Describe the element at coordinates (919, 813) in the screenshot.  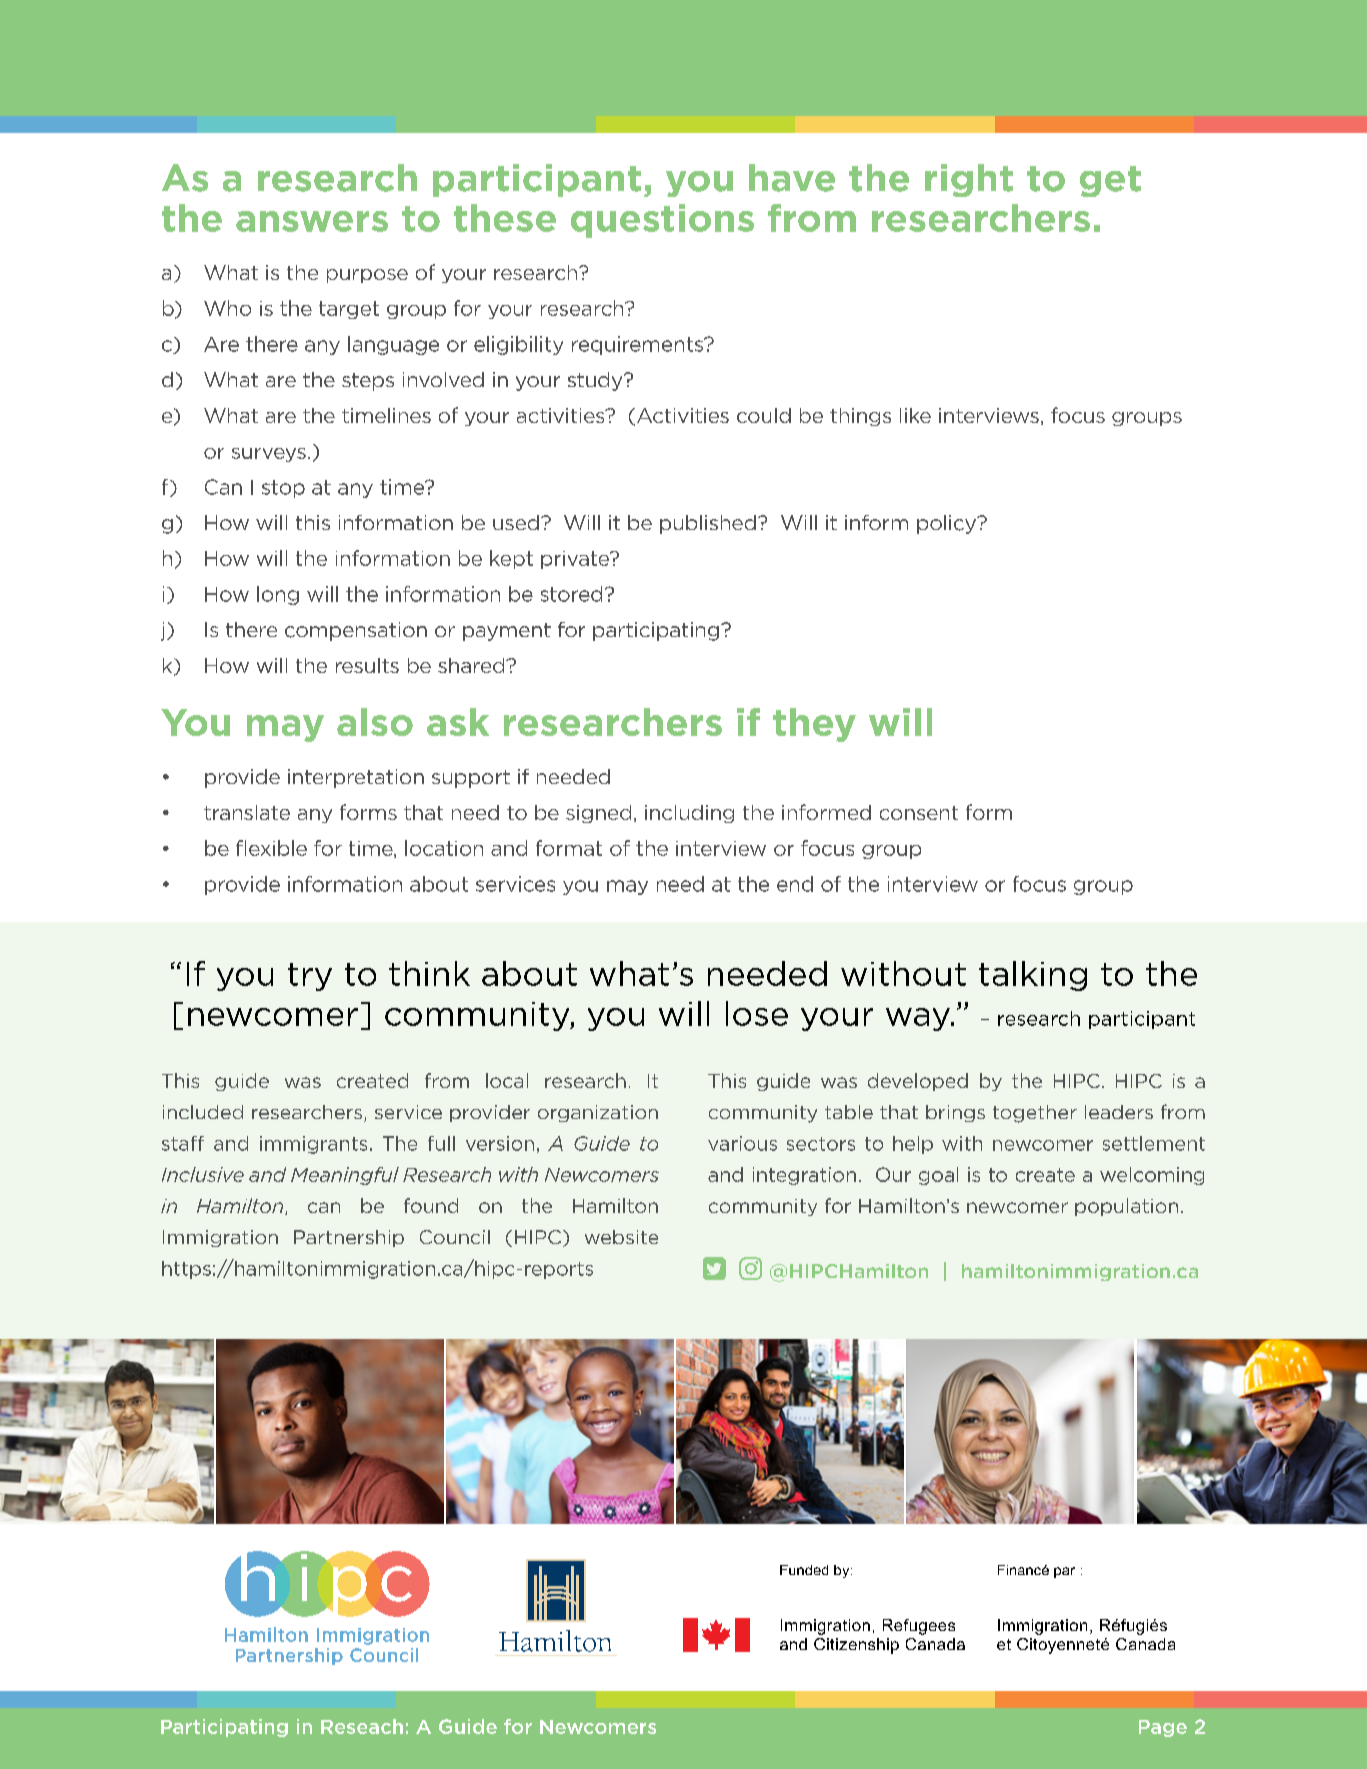
I see `consent` at that location.
